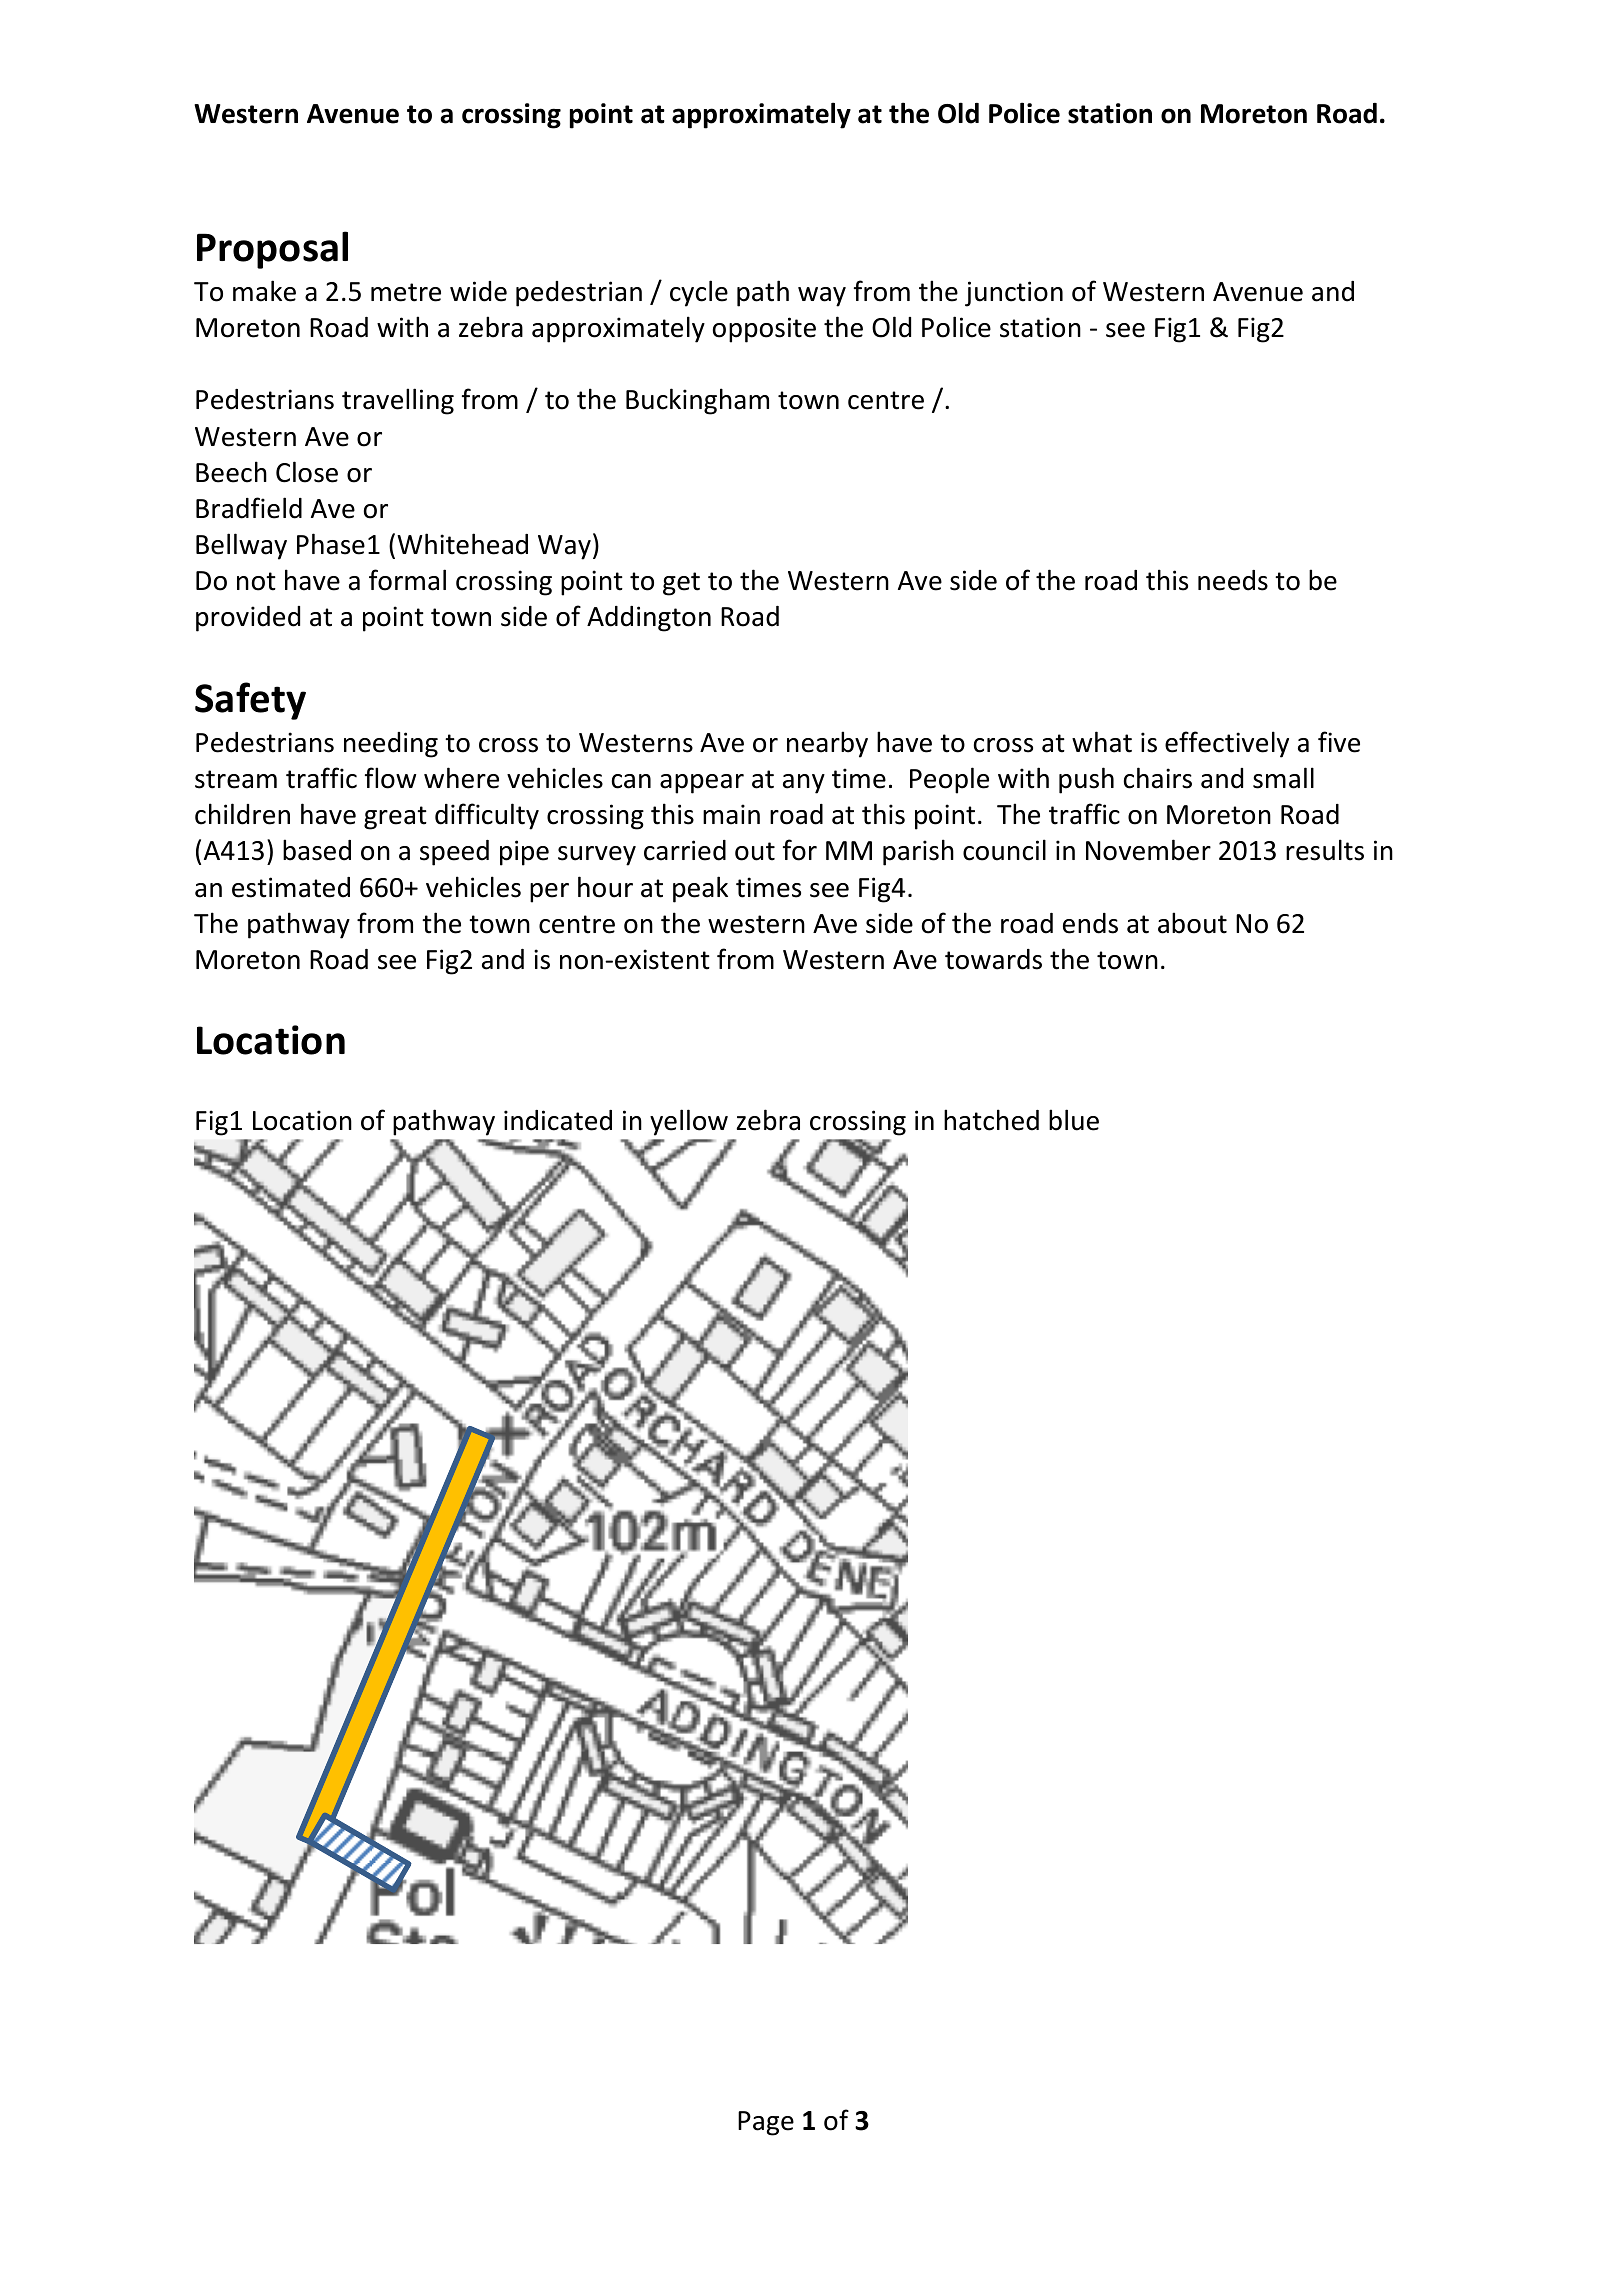 The height and width of the screenshot is (2271, 1605). Describe the element at coordinates (1192, 923) in the screenshot. I see `about` at that location.
